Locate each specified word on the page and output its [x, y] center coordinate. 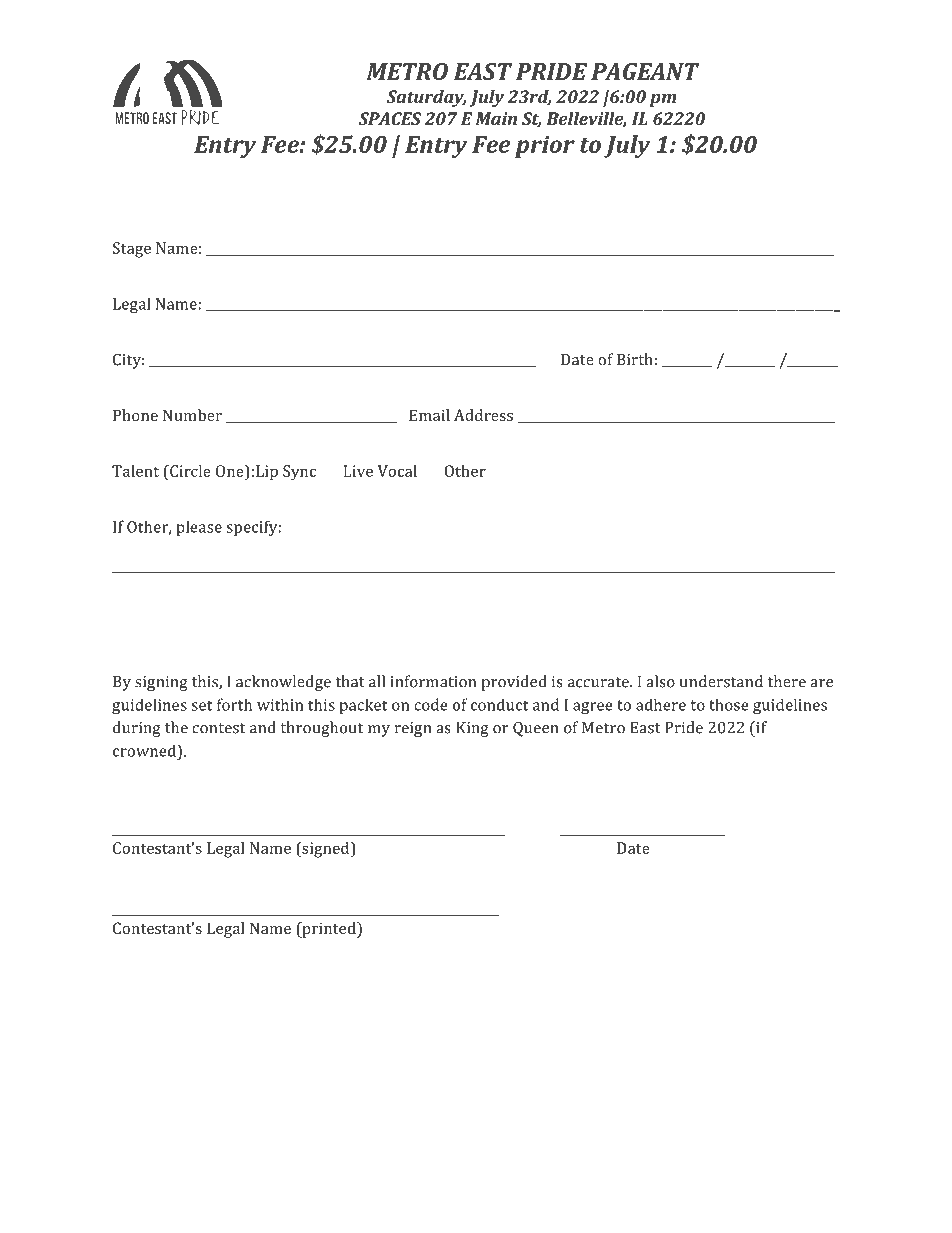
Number [192, 415]
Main [496, 118]
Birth [635, 359]
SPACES [390, 118]
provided [514, 683]
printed [329, 930]
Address [483, 415]
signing [161, 683]
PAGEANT [645, 71]
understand [721, 681]
